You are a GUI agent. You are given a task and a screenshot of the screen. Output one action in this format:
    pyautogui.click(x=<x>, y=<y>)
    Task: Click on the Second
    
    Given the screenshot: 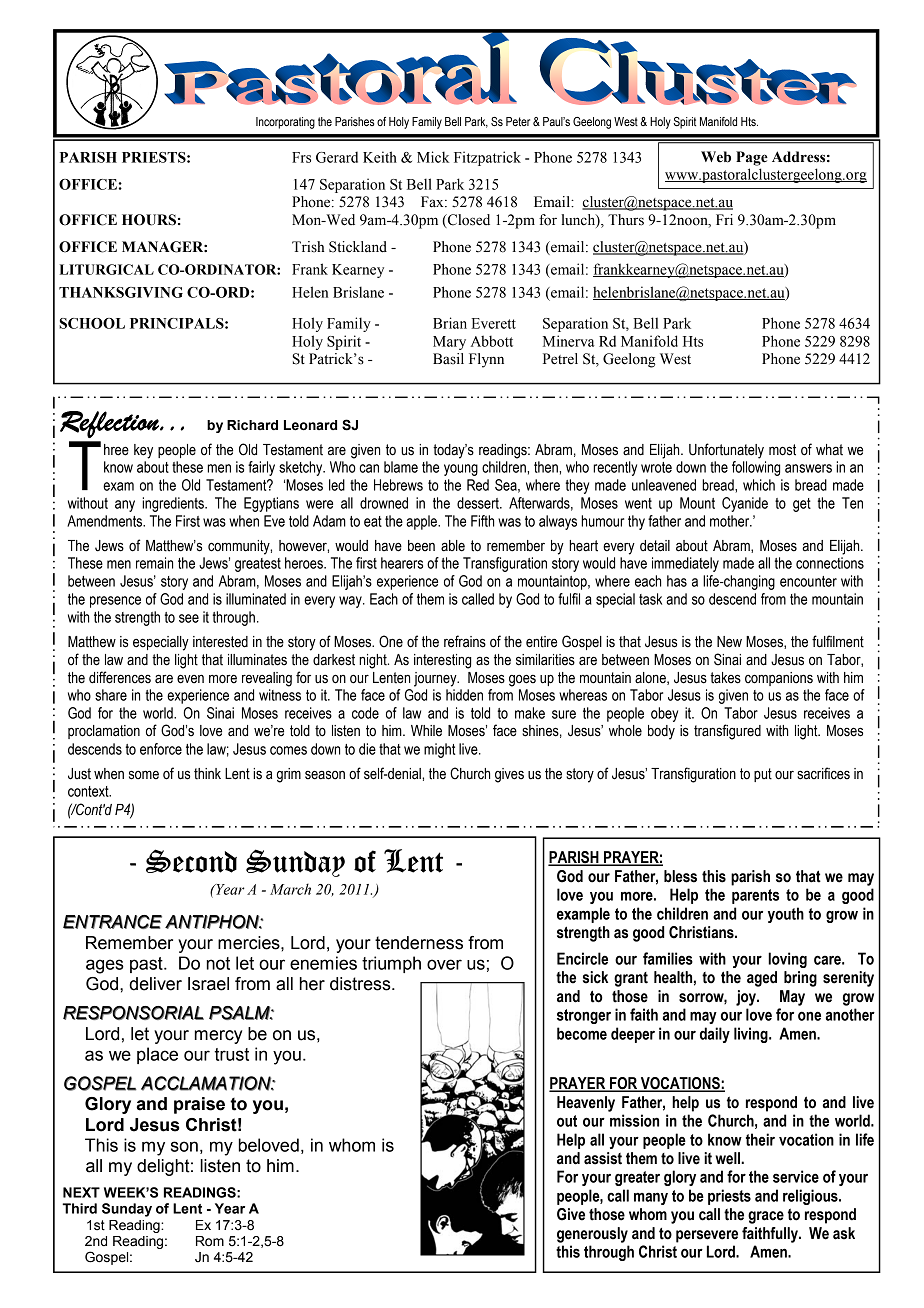 What is the action you would take?
    pyautogui.click(x=191, y=861)
